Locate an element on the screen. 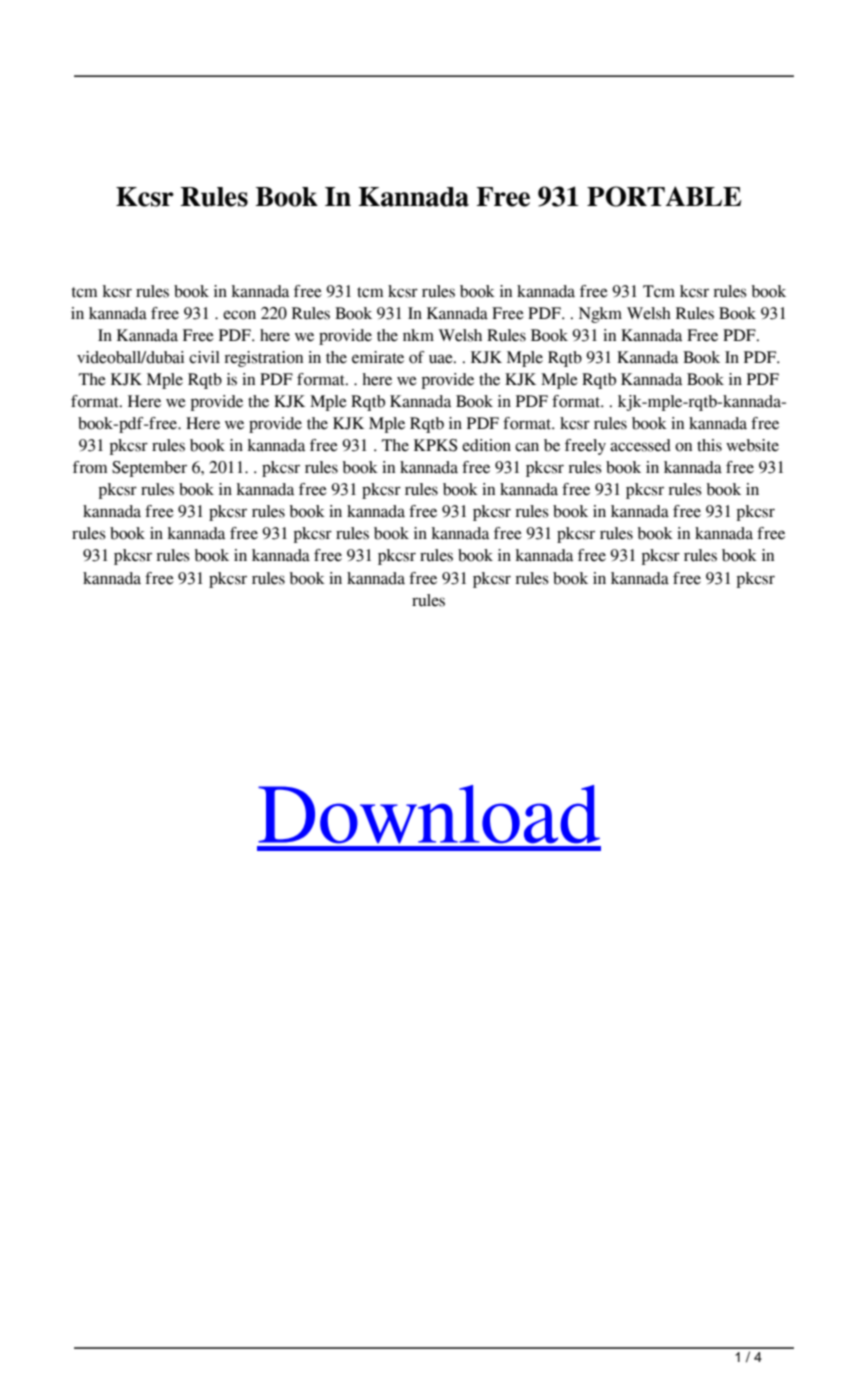 The width and height of the screenshot is (868, 1398). edition is located at coordinates (486, 445).
